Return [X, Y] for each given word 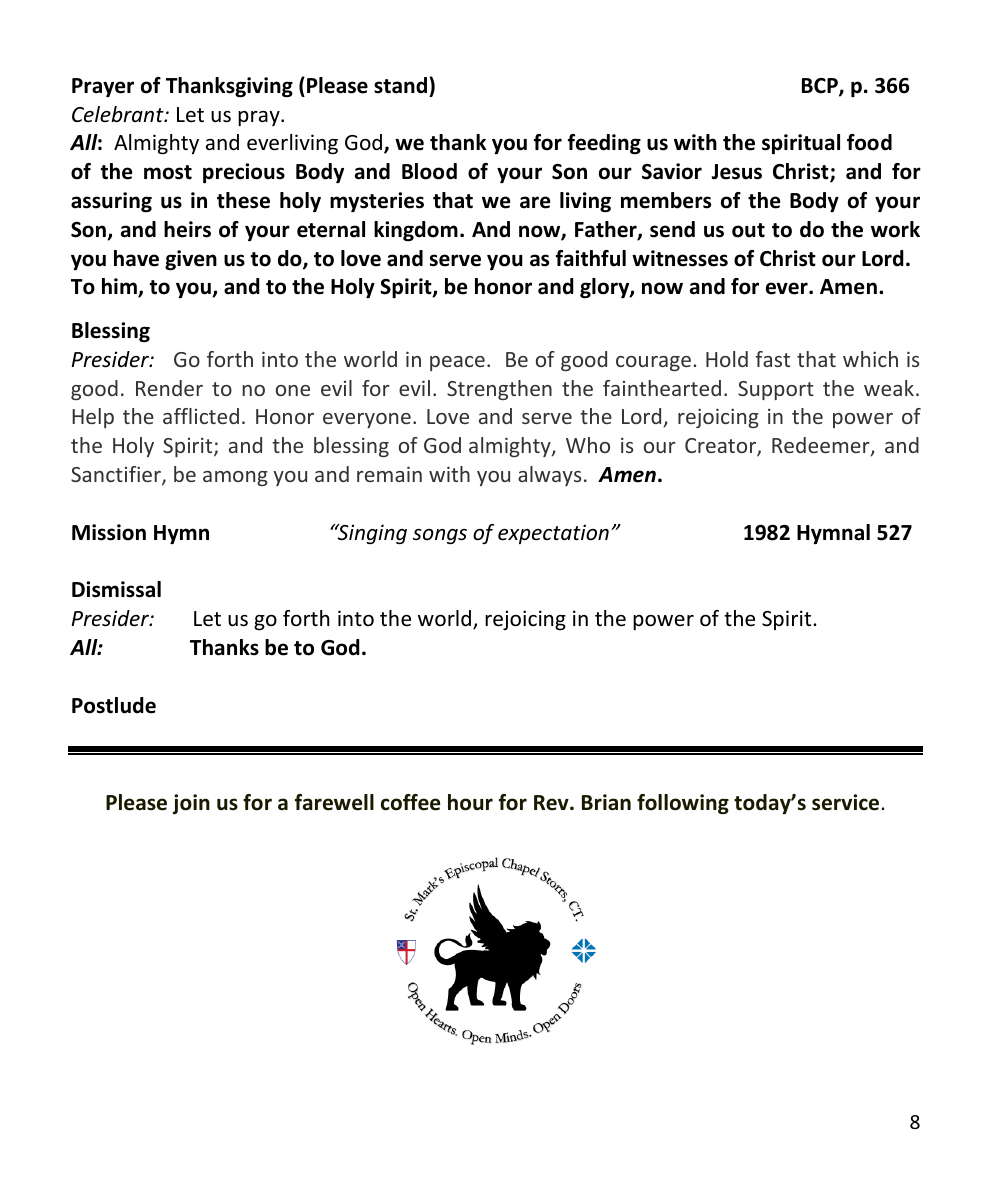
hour [470, 802]
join [191, 804]
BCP [821, 87]
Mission [109, 532]
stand [402, 85]
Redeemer [822, 446]
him [120, 287]
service [847, 802]
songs [440, 536]
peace [457, 363]
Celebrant [119, 114]
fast [772, 359]
